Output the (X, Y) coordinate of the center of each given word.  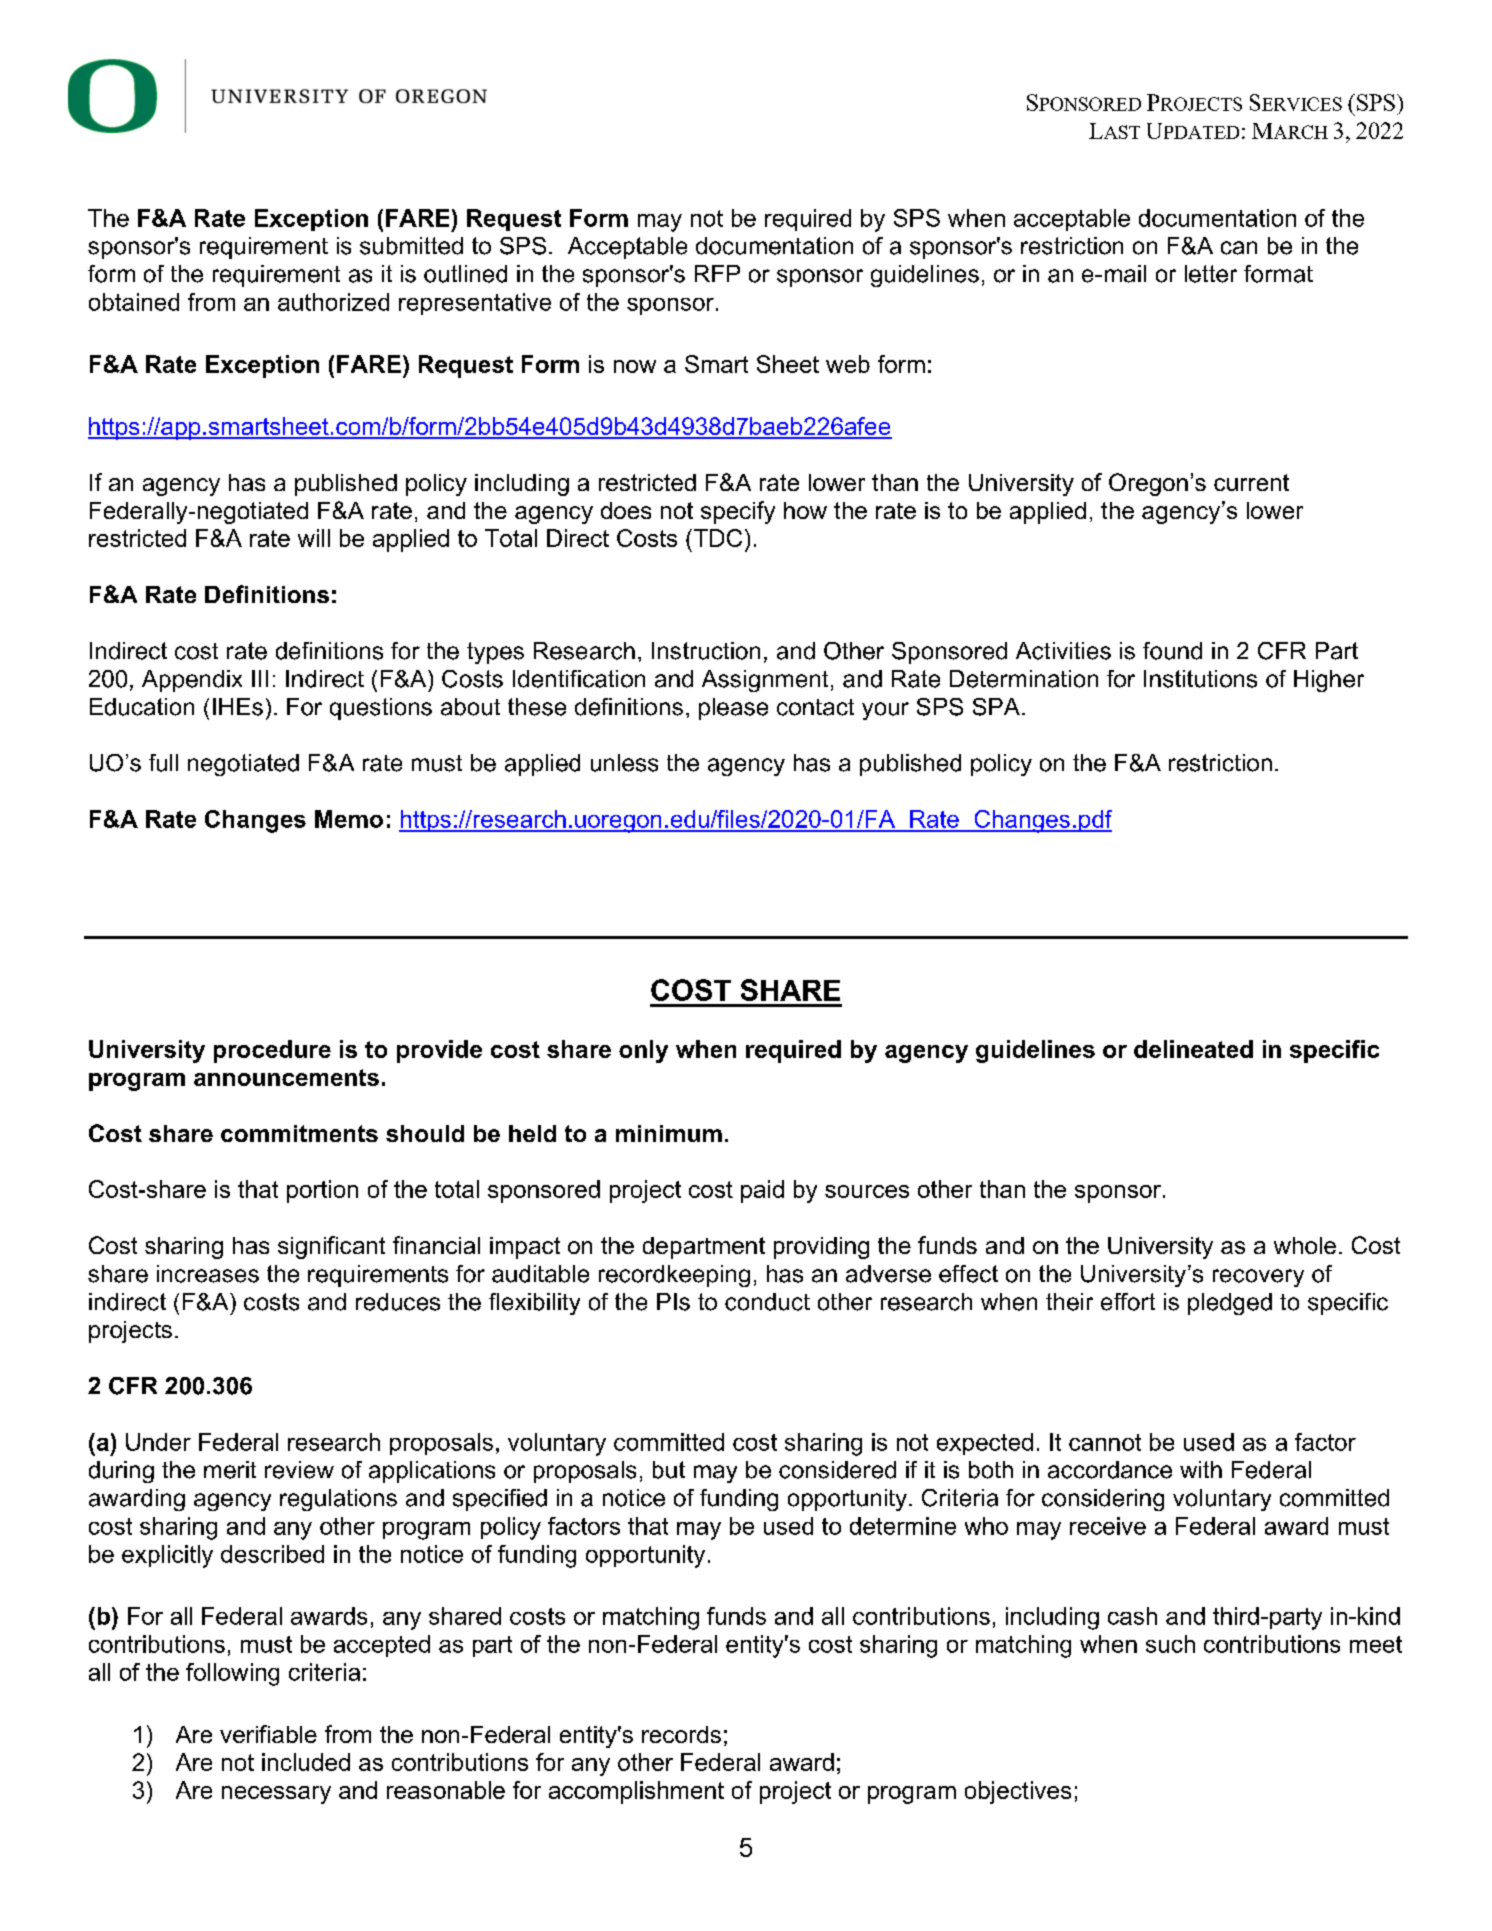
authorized (333, 302)
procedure (272, 1051)
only (643, 1051)
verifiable (268, 1734)
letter (1211, 274)
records (681, 1734)
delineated (1193, 1049)
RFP (717, 273)
